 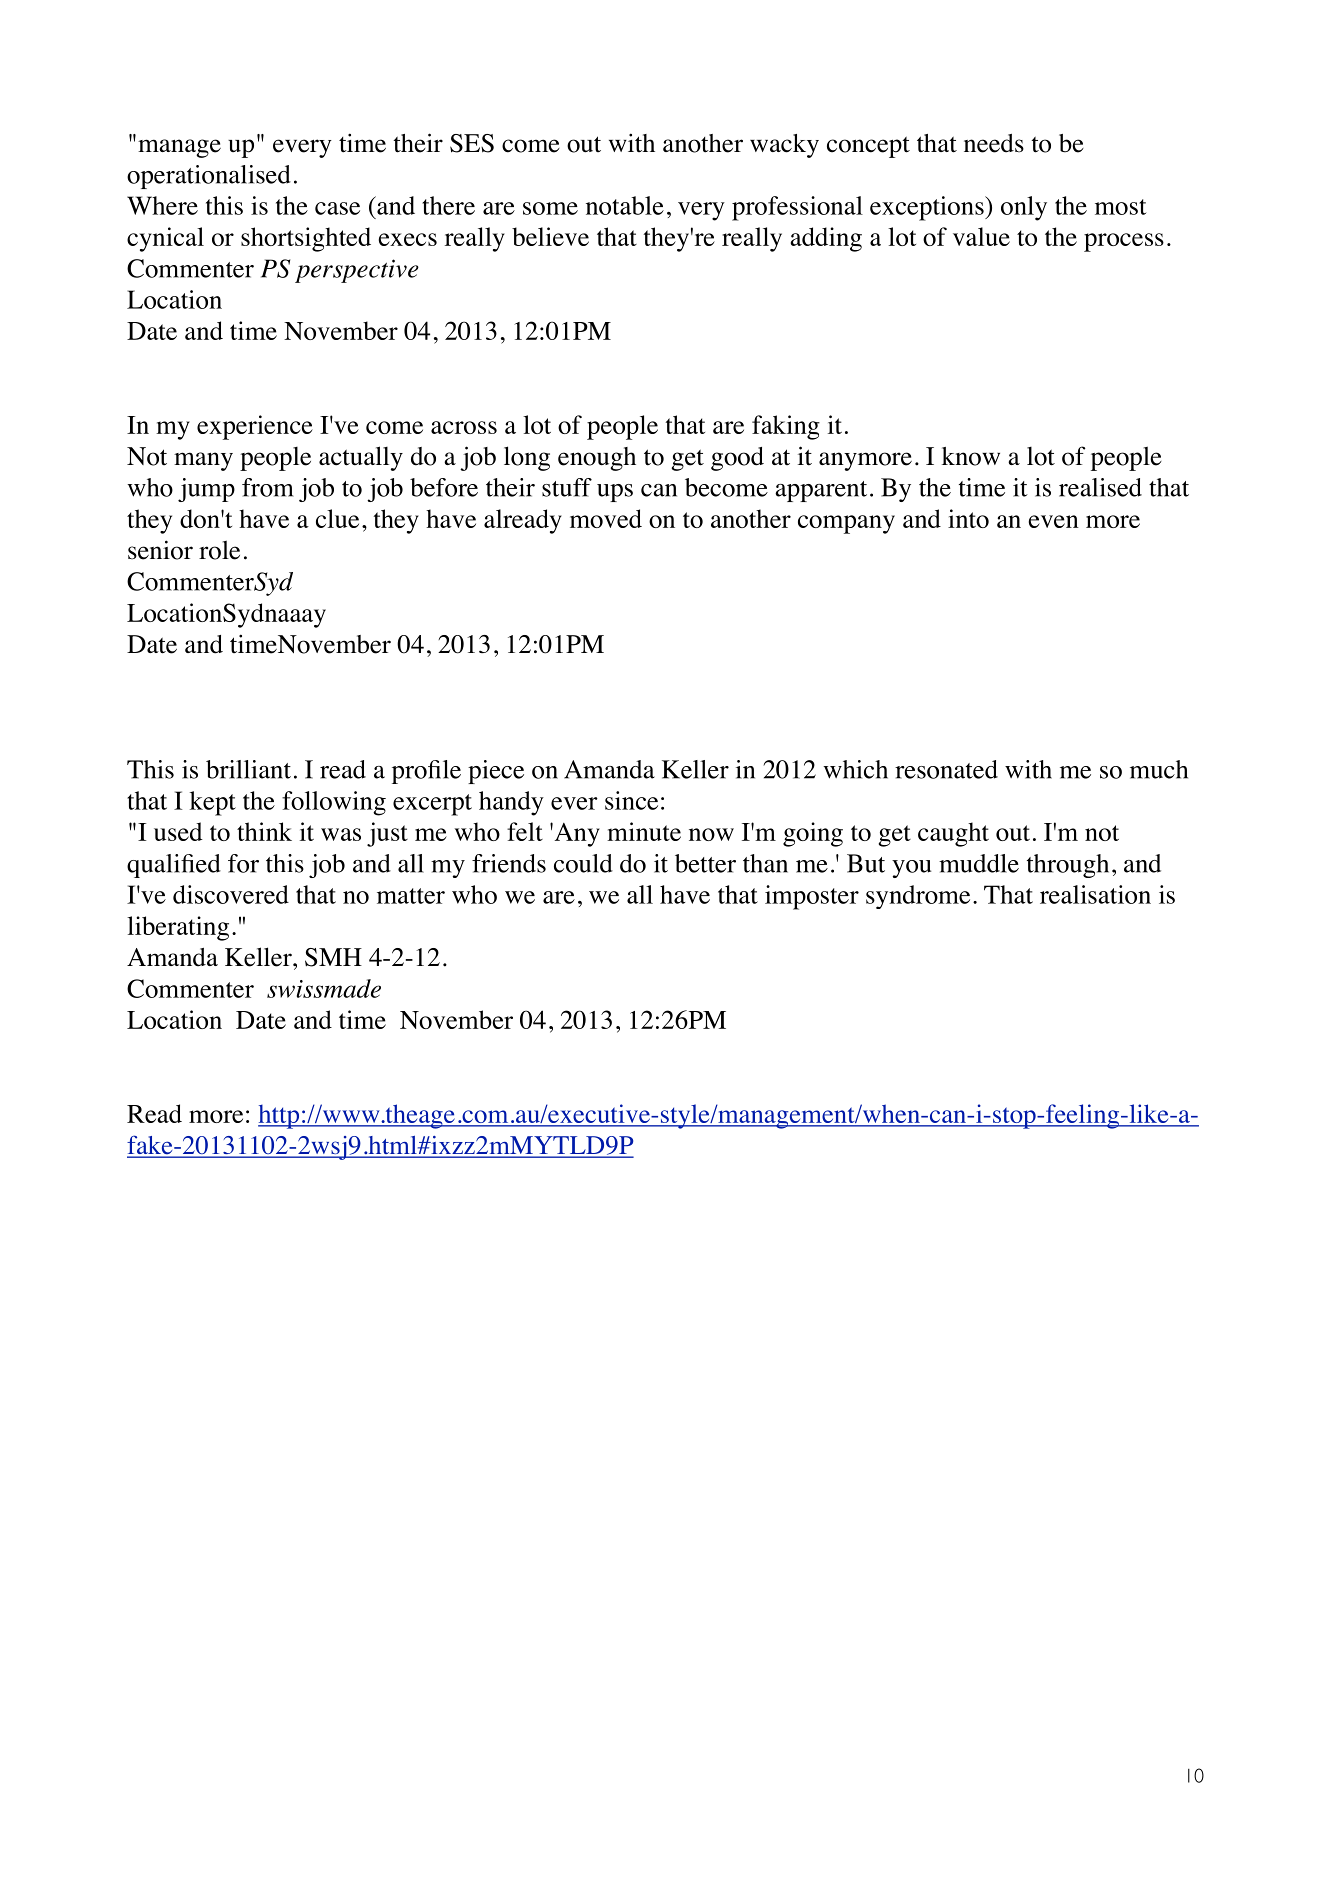 I want to click on case, so click(x=337, y=208).
